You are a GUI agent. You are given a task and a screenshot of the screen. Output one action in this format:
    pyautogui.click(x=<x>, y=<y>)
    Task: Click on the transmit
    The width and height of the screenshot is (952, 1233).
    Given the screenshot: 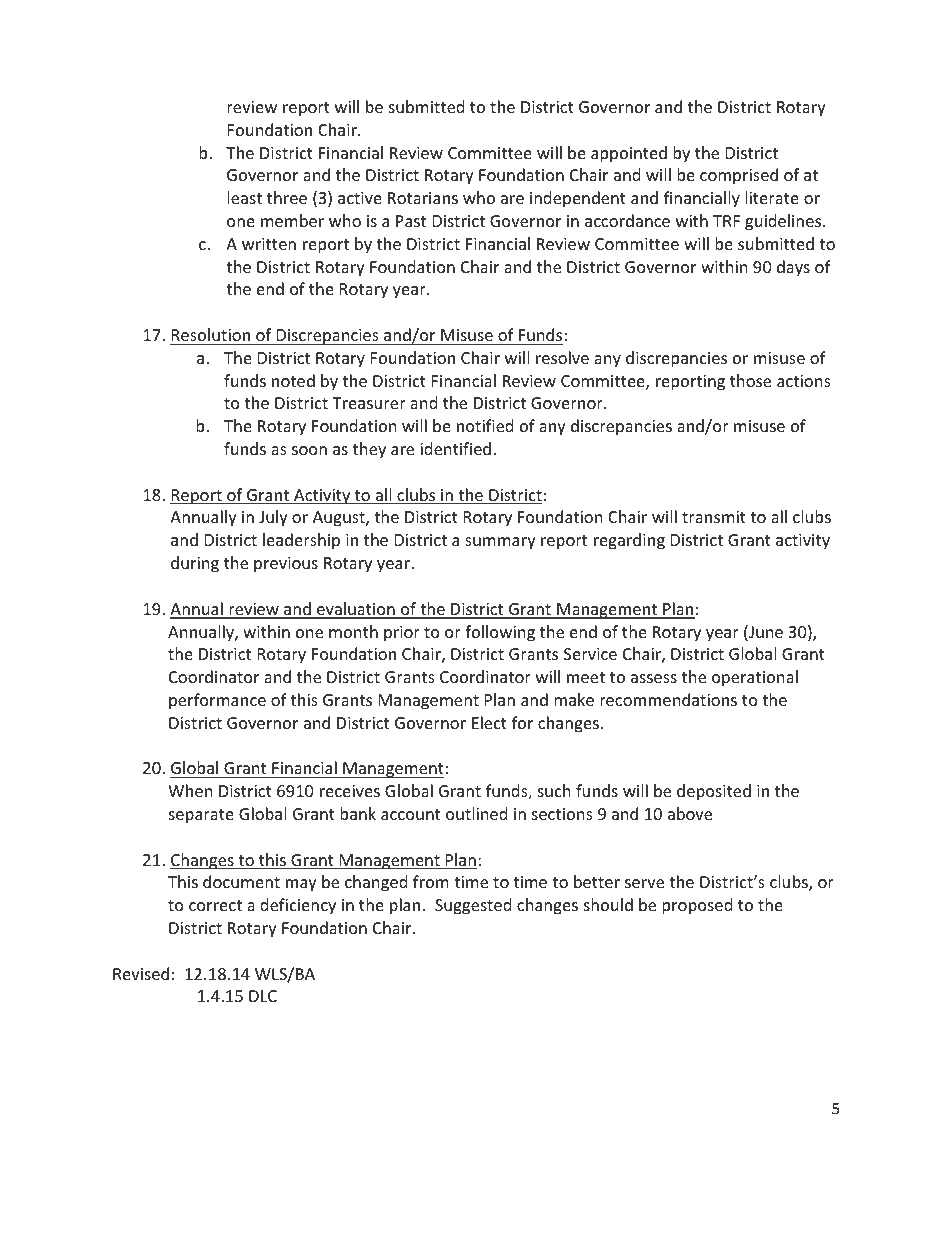 What is the action you would take?
    pyautogui.click(x=714, y=517)
